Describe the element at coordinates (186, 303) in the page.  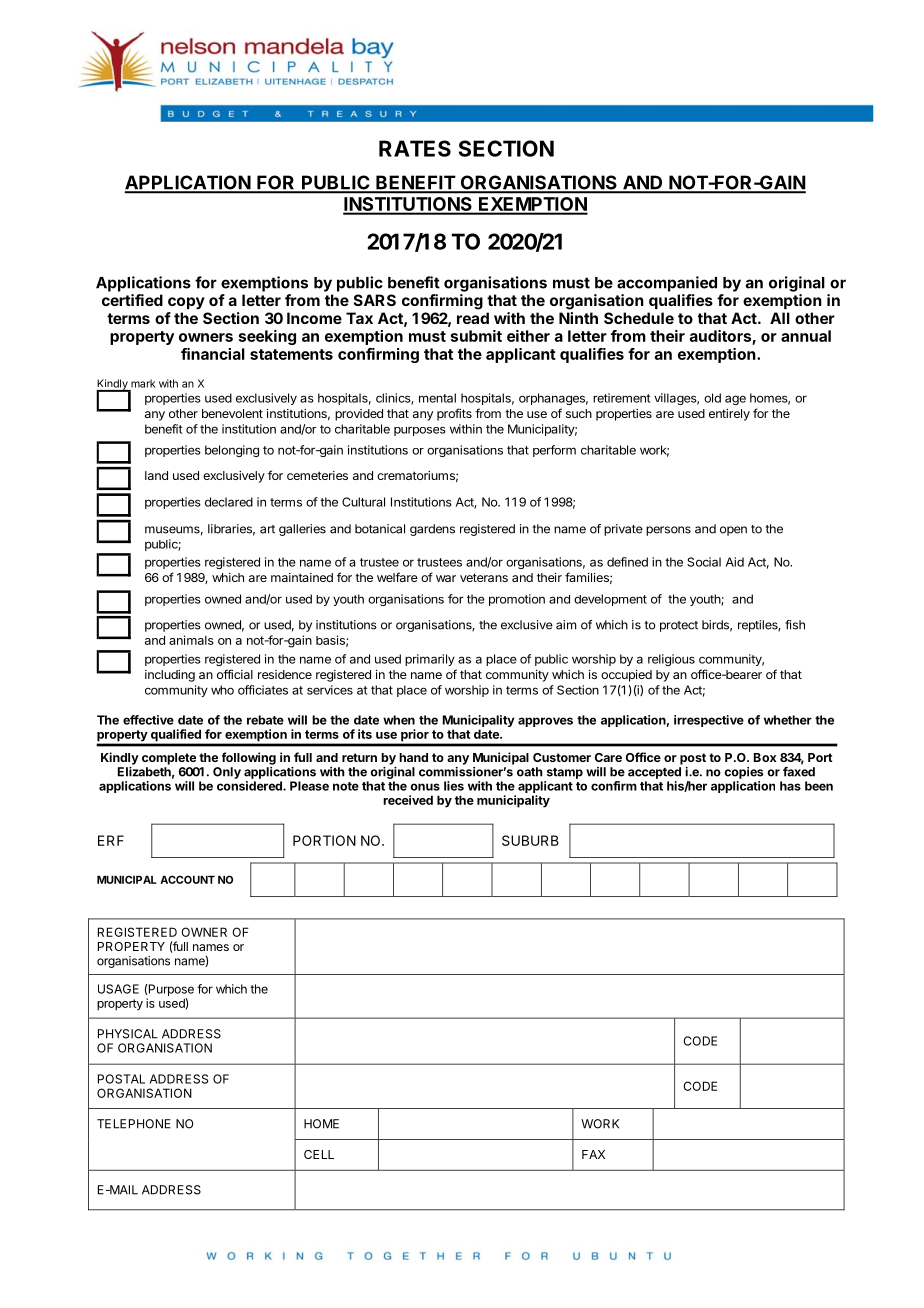
I see `copy` at that location.
